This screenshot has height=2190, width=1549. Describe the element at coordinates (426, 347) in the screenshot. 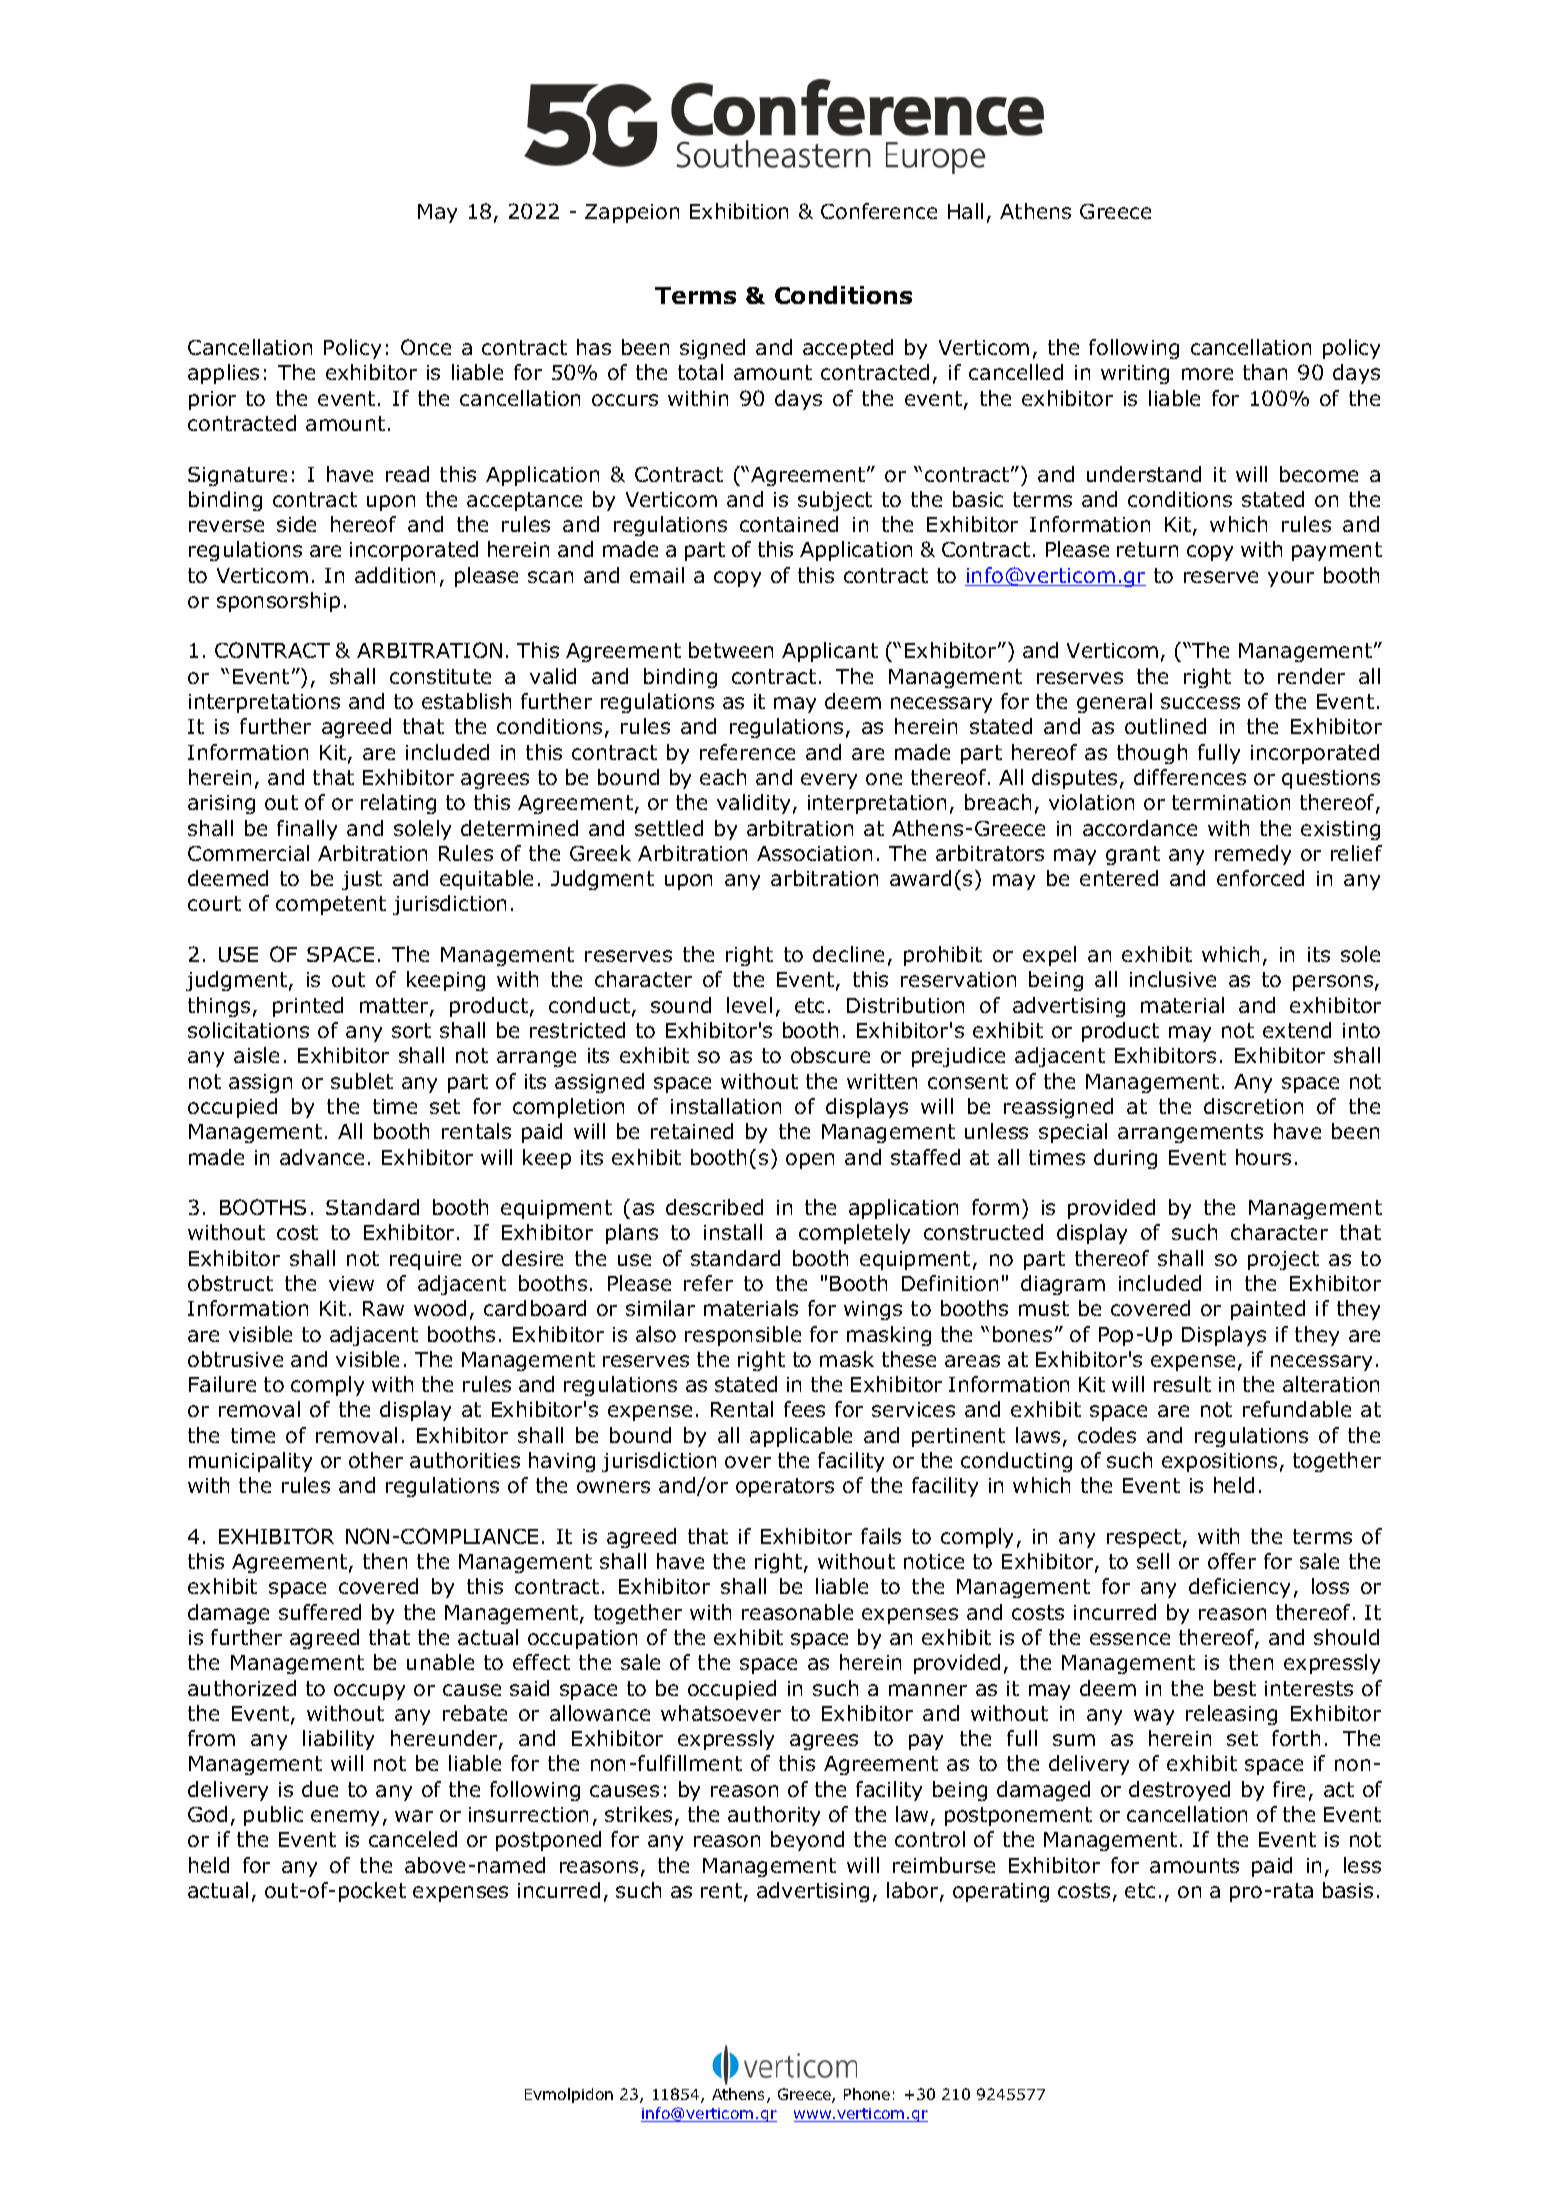

I see `Once` at that location.
